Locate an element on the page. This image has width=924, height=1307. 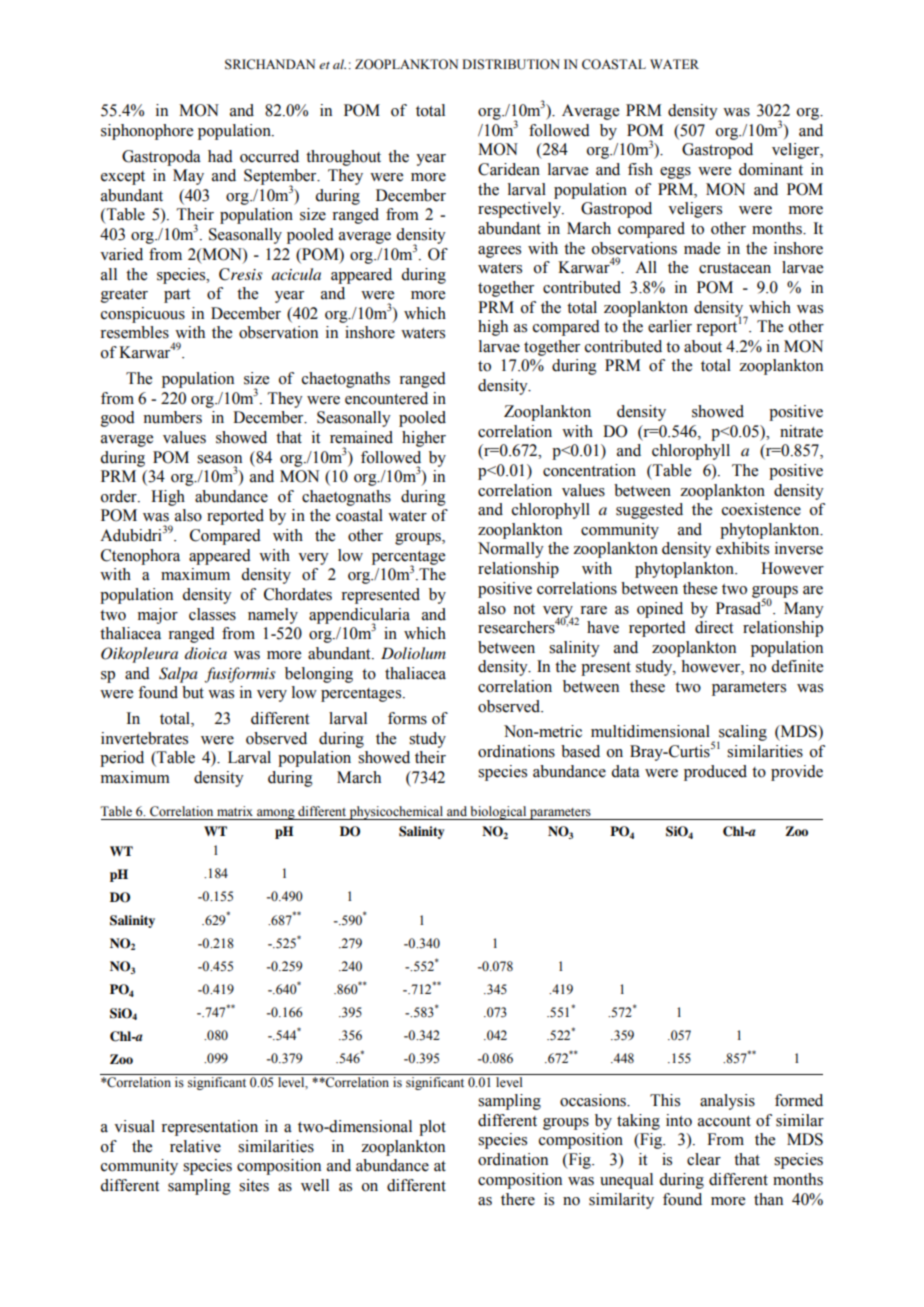
coexistence is located at coordinates (761, 509).
